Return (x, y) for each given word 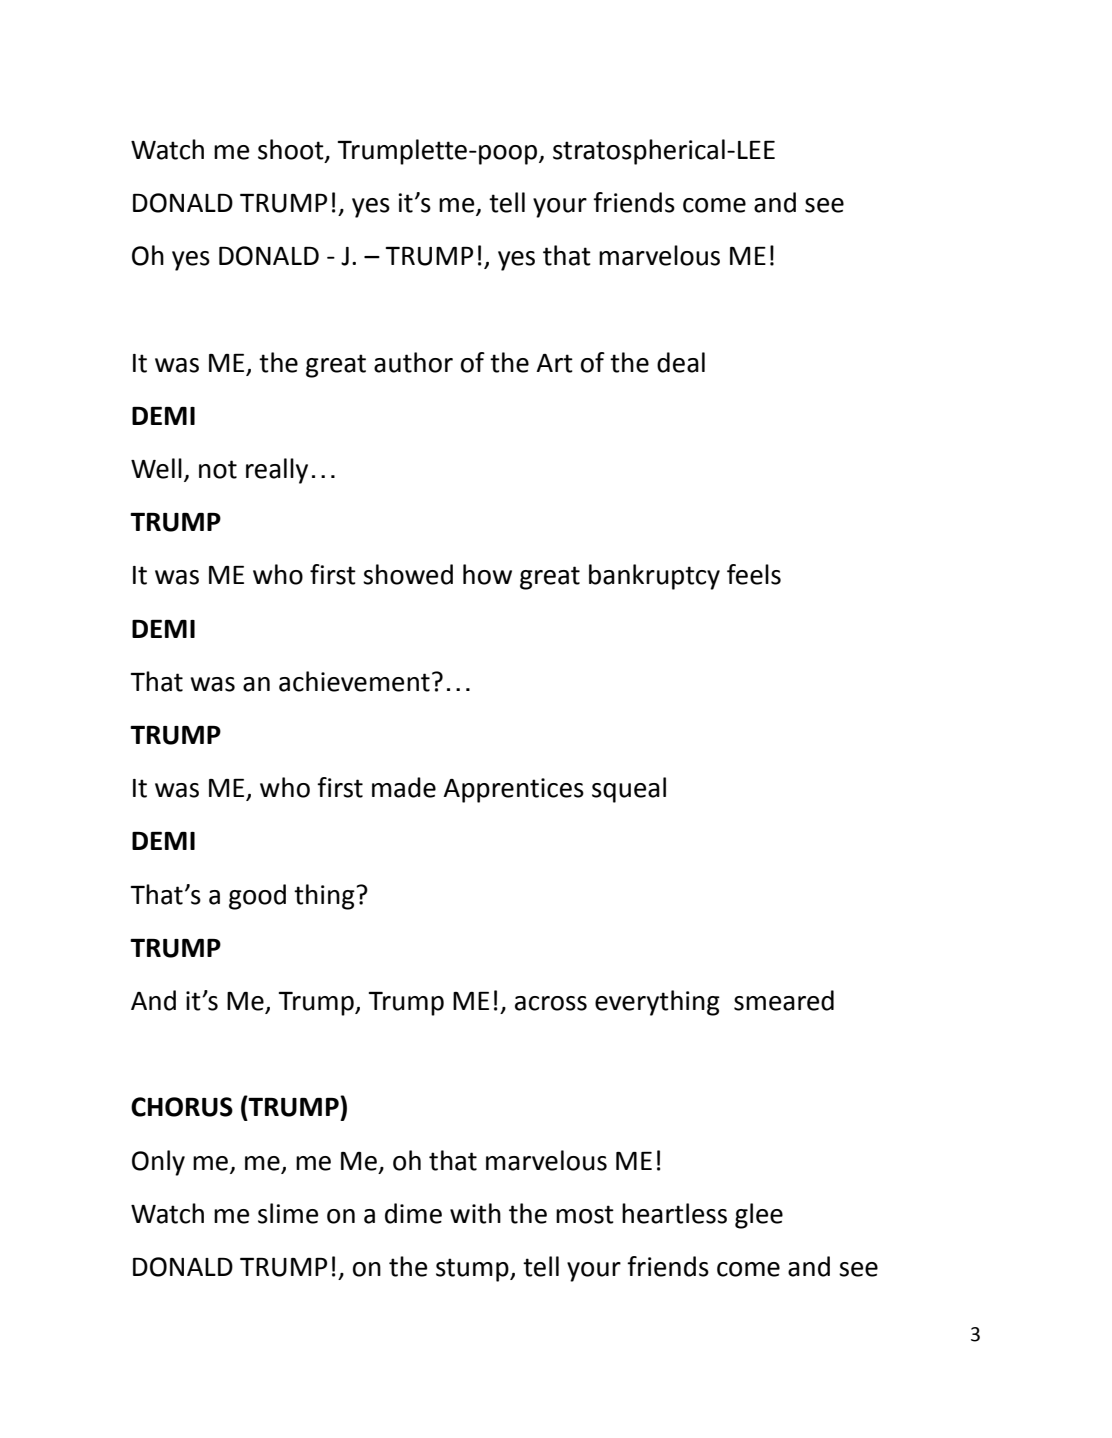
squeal (629, 790)
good (257, 897)
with (475, 1213)
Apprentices (513, 790)
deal (681, 362)
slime (288, 1213)
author (413, 362)
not (218, 469)
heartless (674, 1213)
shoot (292, 150)
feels (754, 574)
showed (408, 574)
